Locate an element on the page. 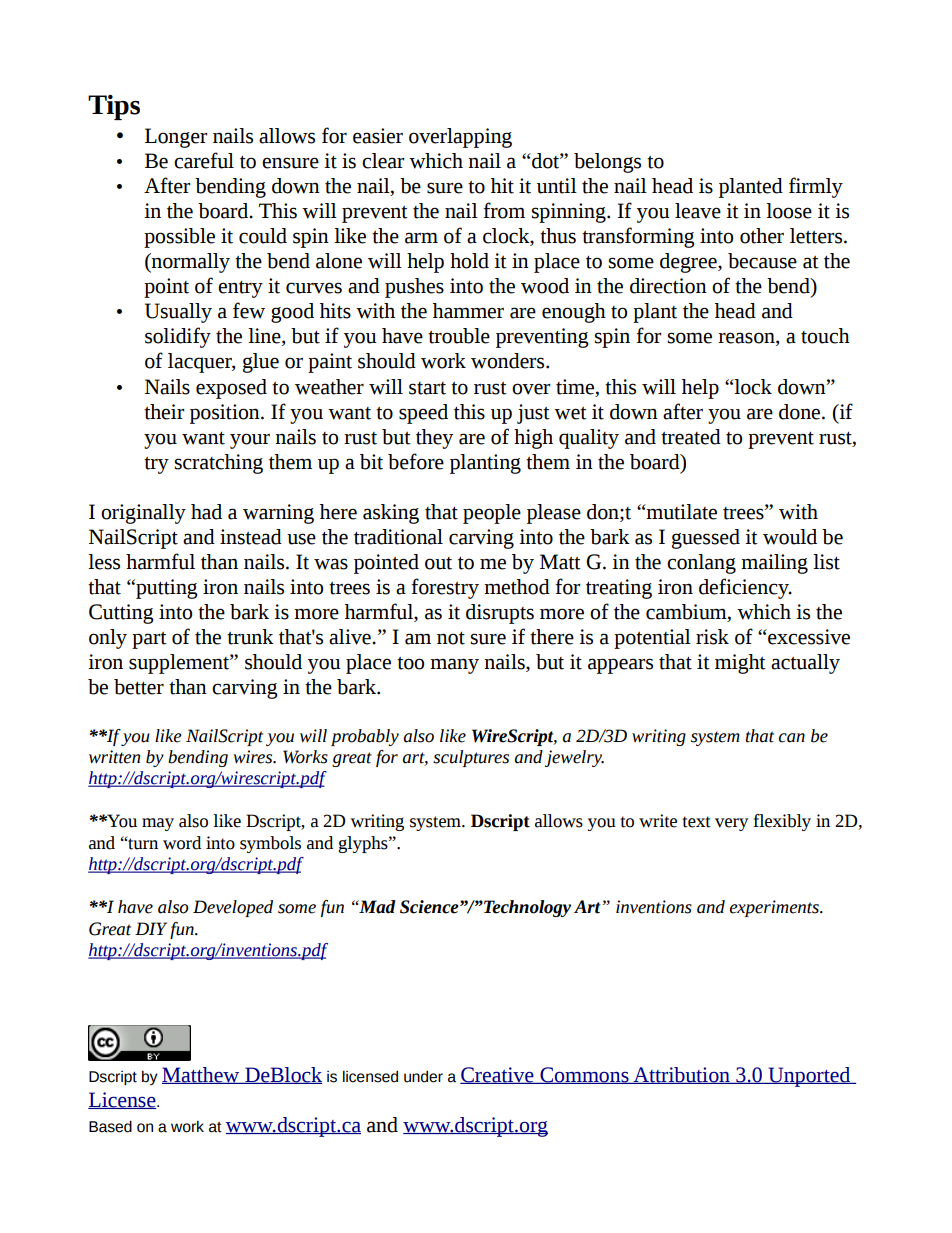  easier is located at coordinates (378, 136).
